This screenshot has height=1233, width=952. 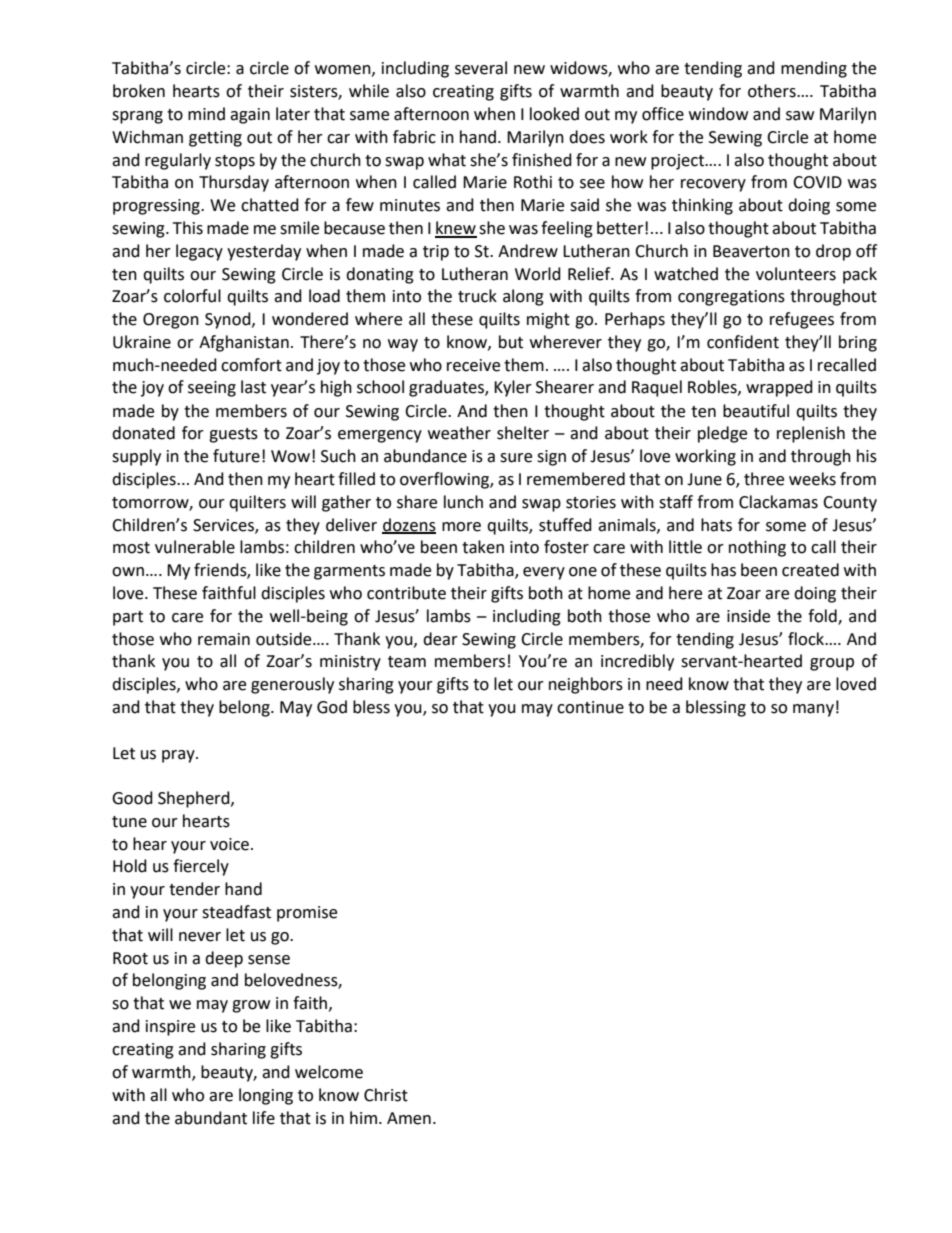 I want to click on colorful, so click(x=192, y=296).
